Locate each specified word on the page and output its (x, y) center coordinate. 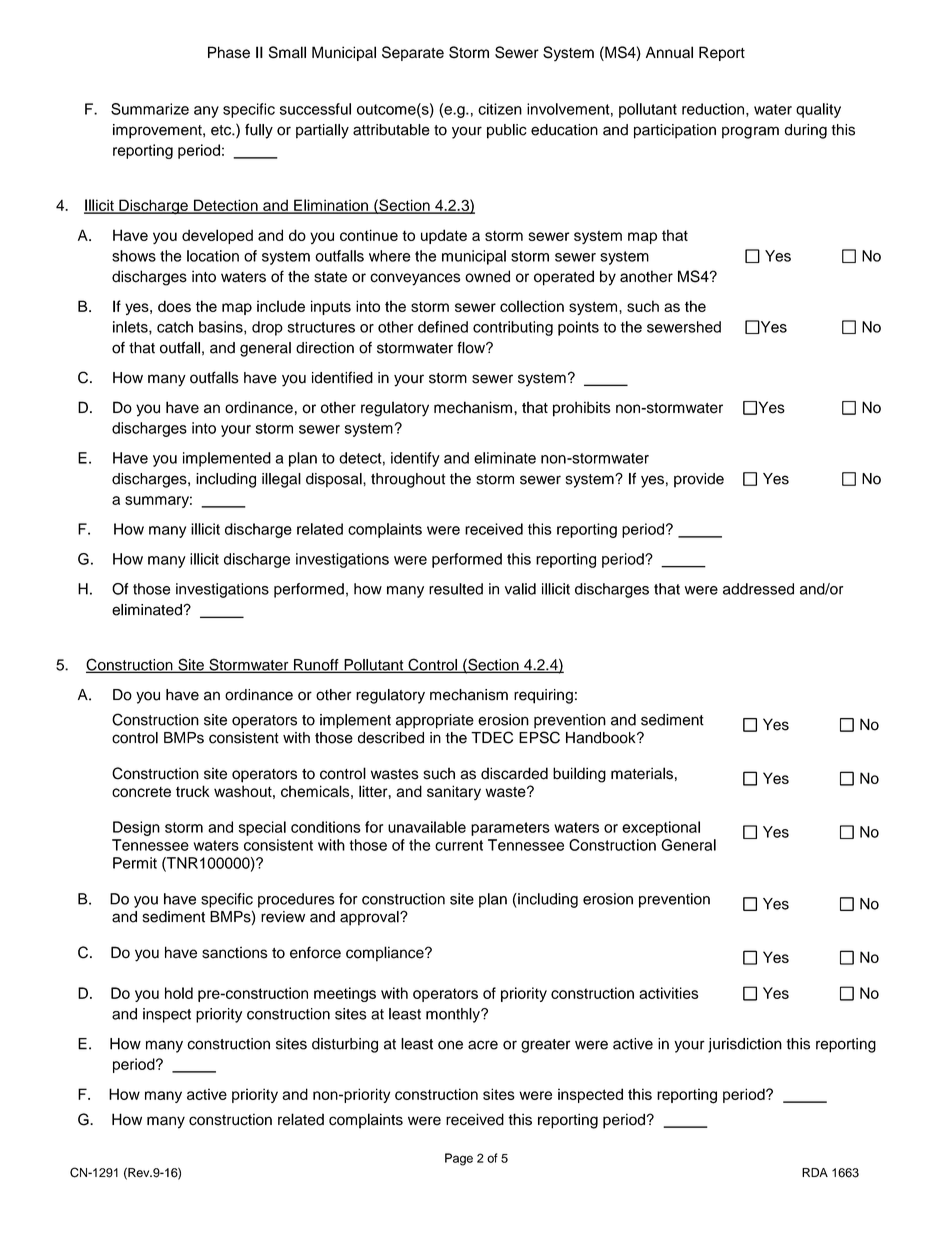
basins (222, 328)
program (750, 132)
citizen (500, 109)
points (578, 328)
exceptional (661, 828)
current (459, 845)
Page (459, 1159)
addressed (758, 589)
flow (472, 347)
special (262, 828)
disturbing (345, 1045)
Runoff (316, 666)
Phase (229, 52)
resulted (456, 589)
